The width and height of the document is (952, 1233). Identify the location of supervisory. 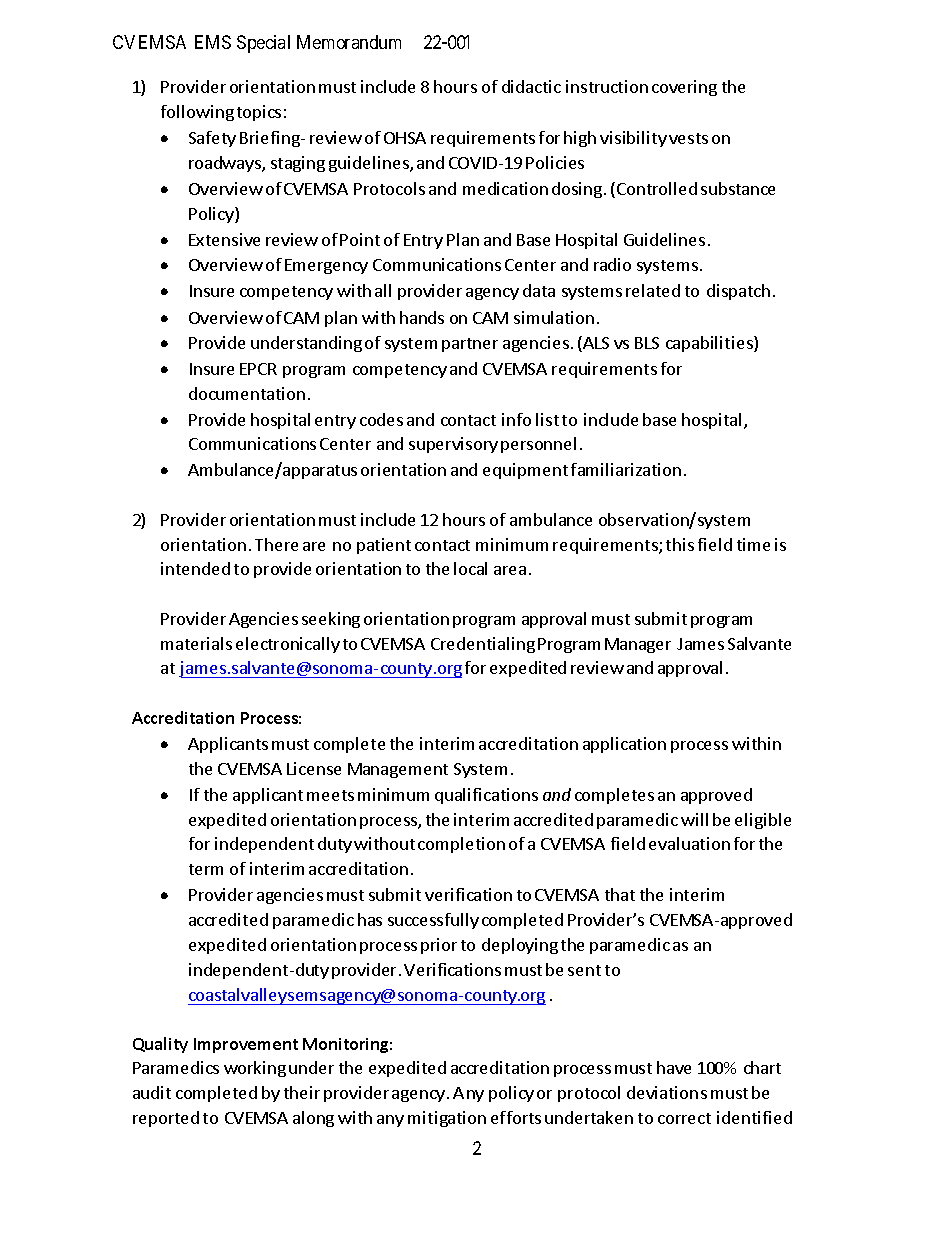
(453, 445).
